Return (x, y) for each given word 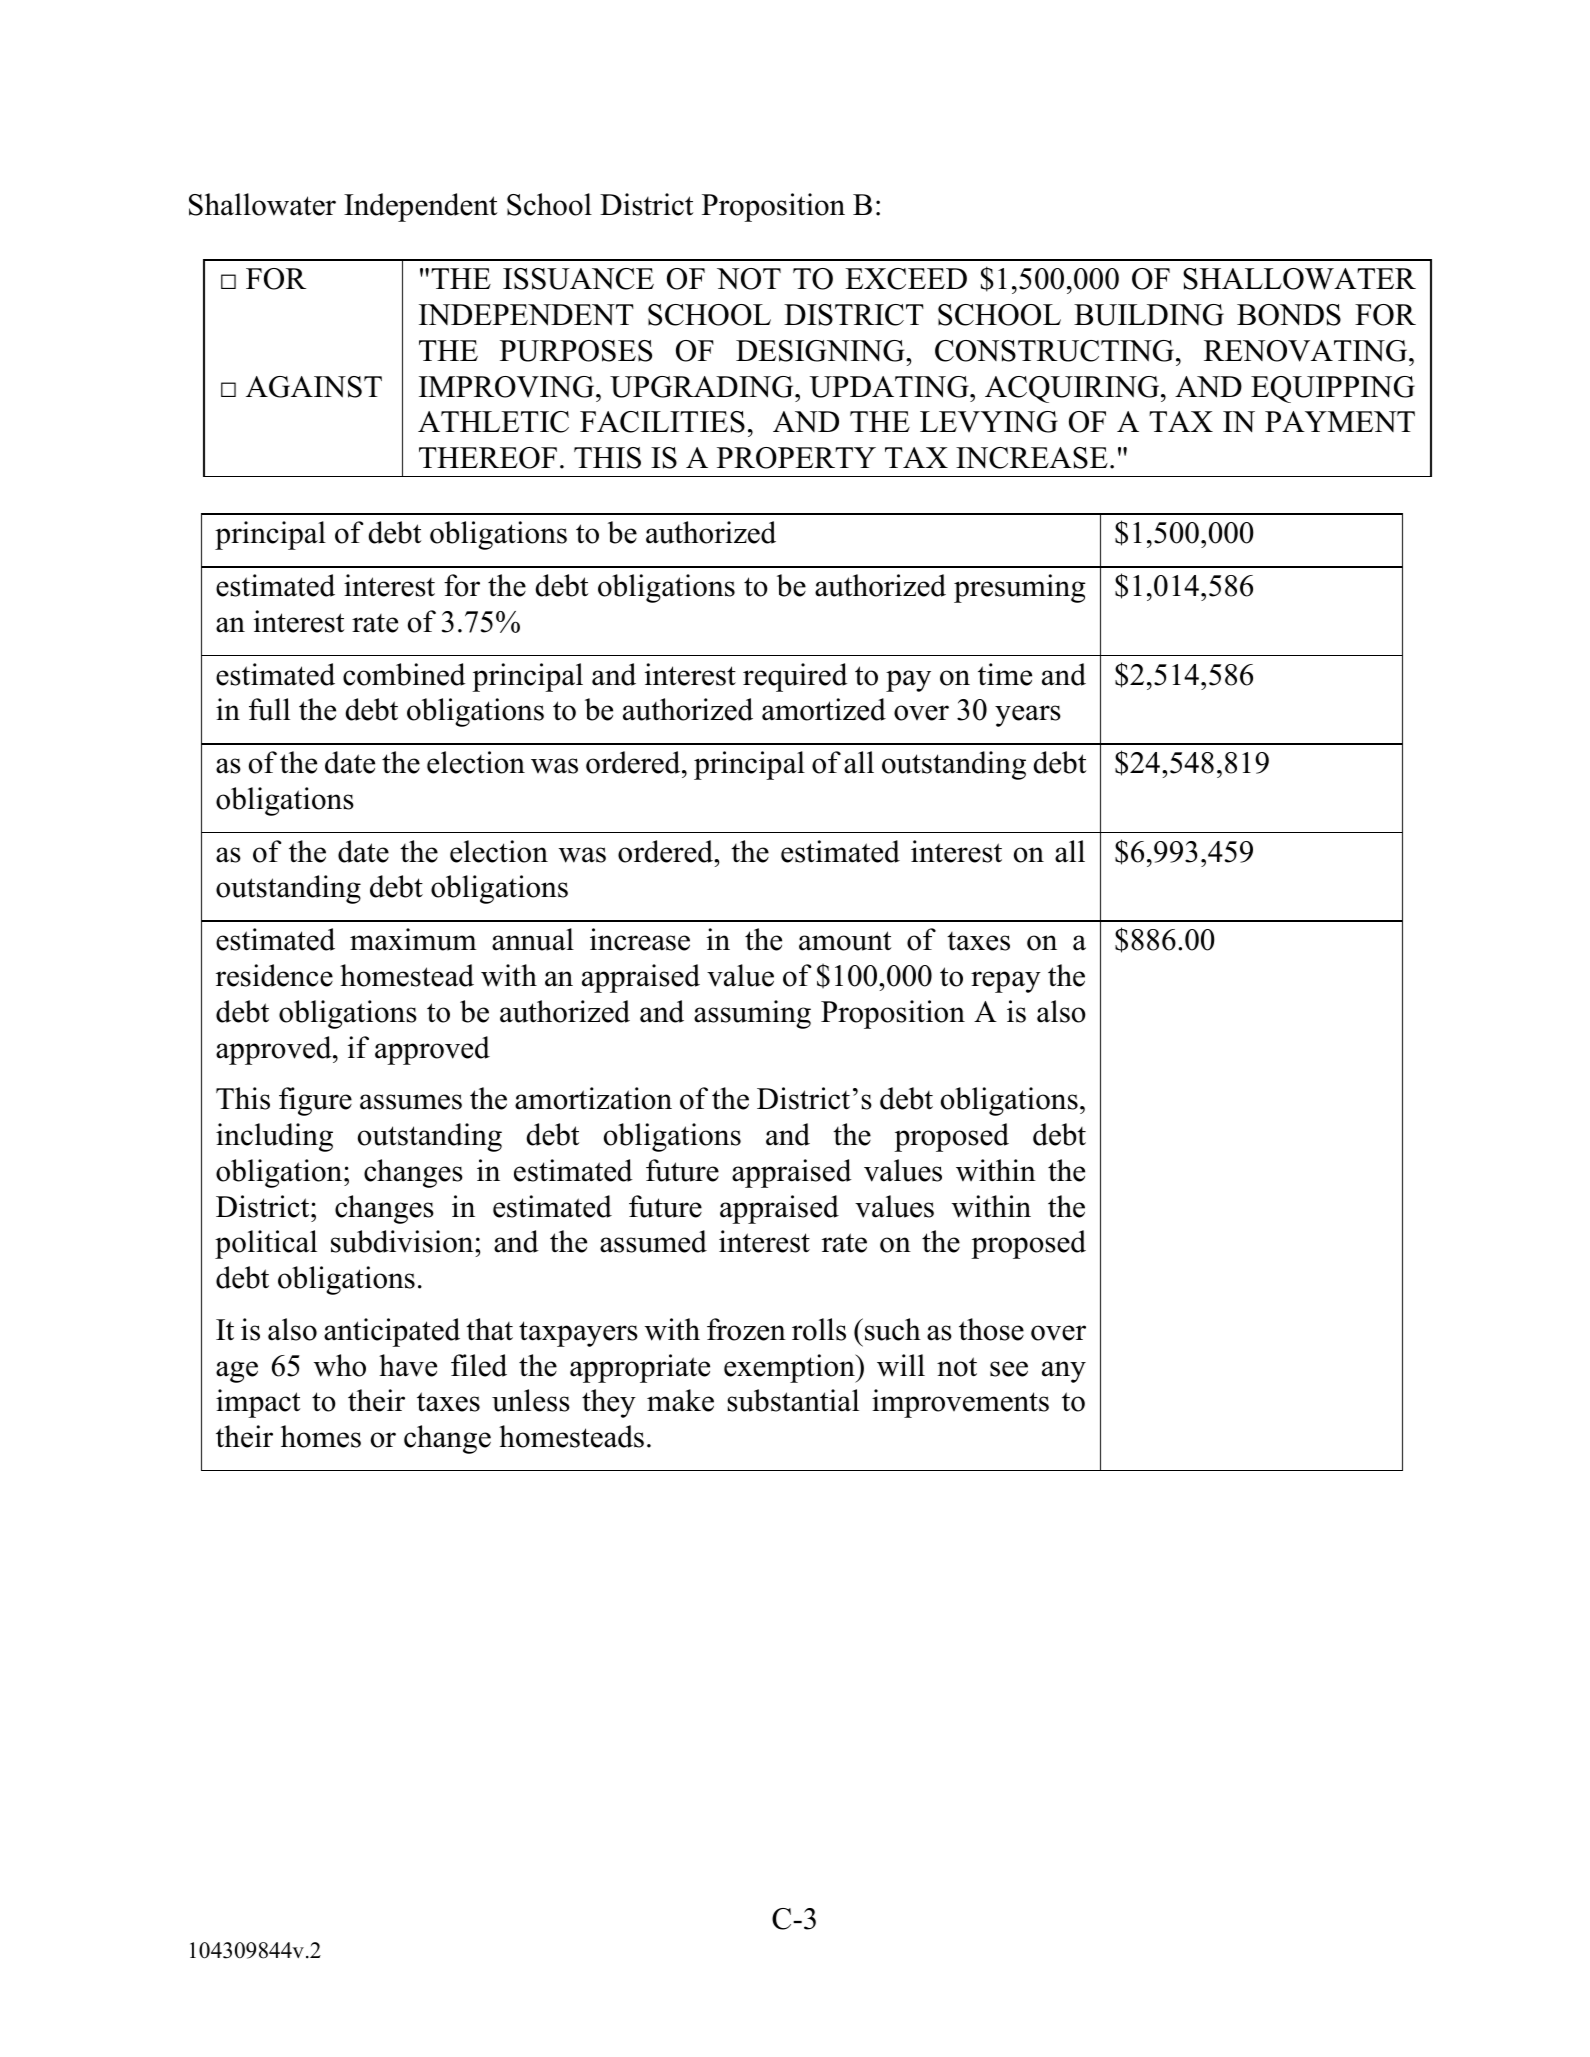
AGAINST (314, 387)
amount (845, 941)
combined (404, 674)
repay (1006, 982)
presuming (1020, 588)
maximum (413, 939)
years (1028, 716)
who (340, 1365)
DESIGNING (821, 351)
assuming (752, 1014)
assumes (411, 1102)
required (795, 677)
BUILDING (1149, 315)
